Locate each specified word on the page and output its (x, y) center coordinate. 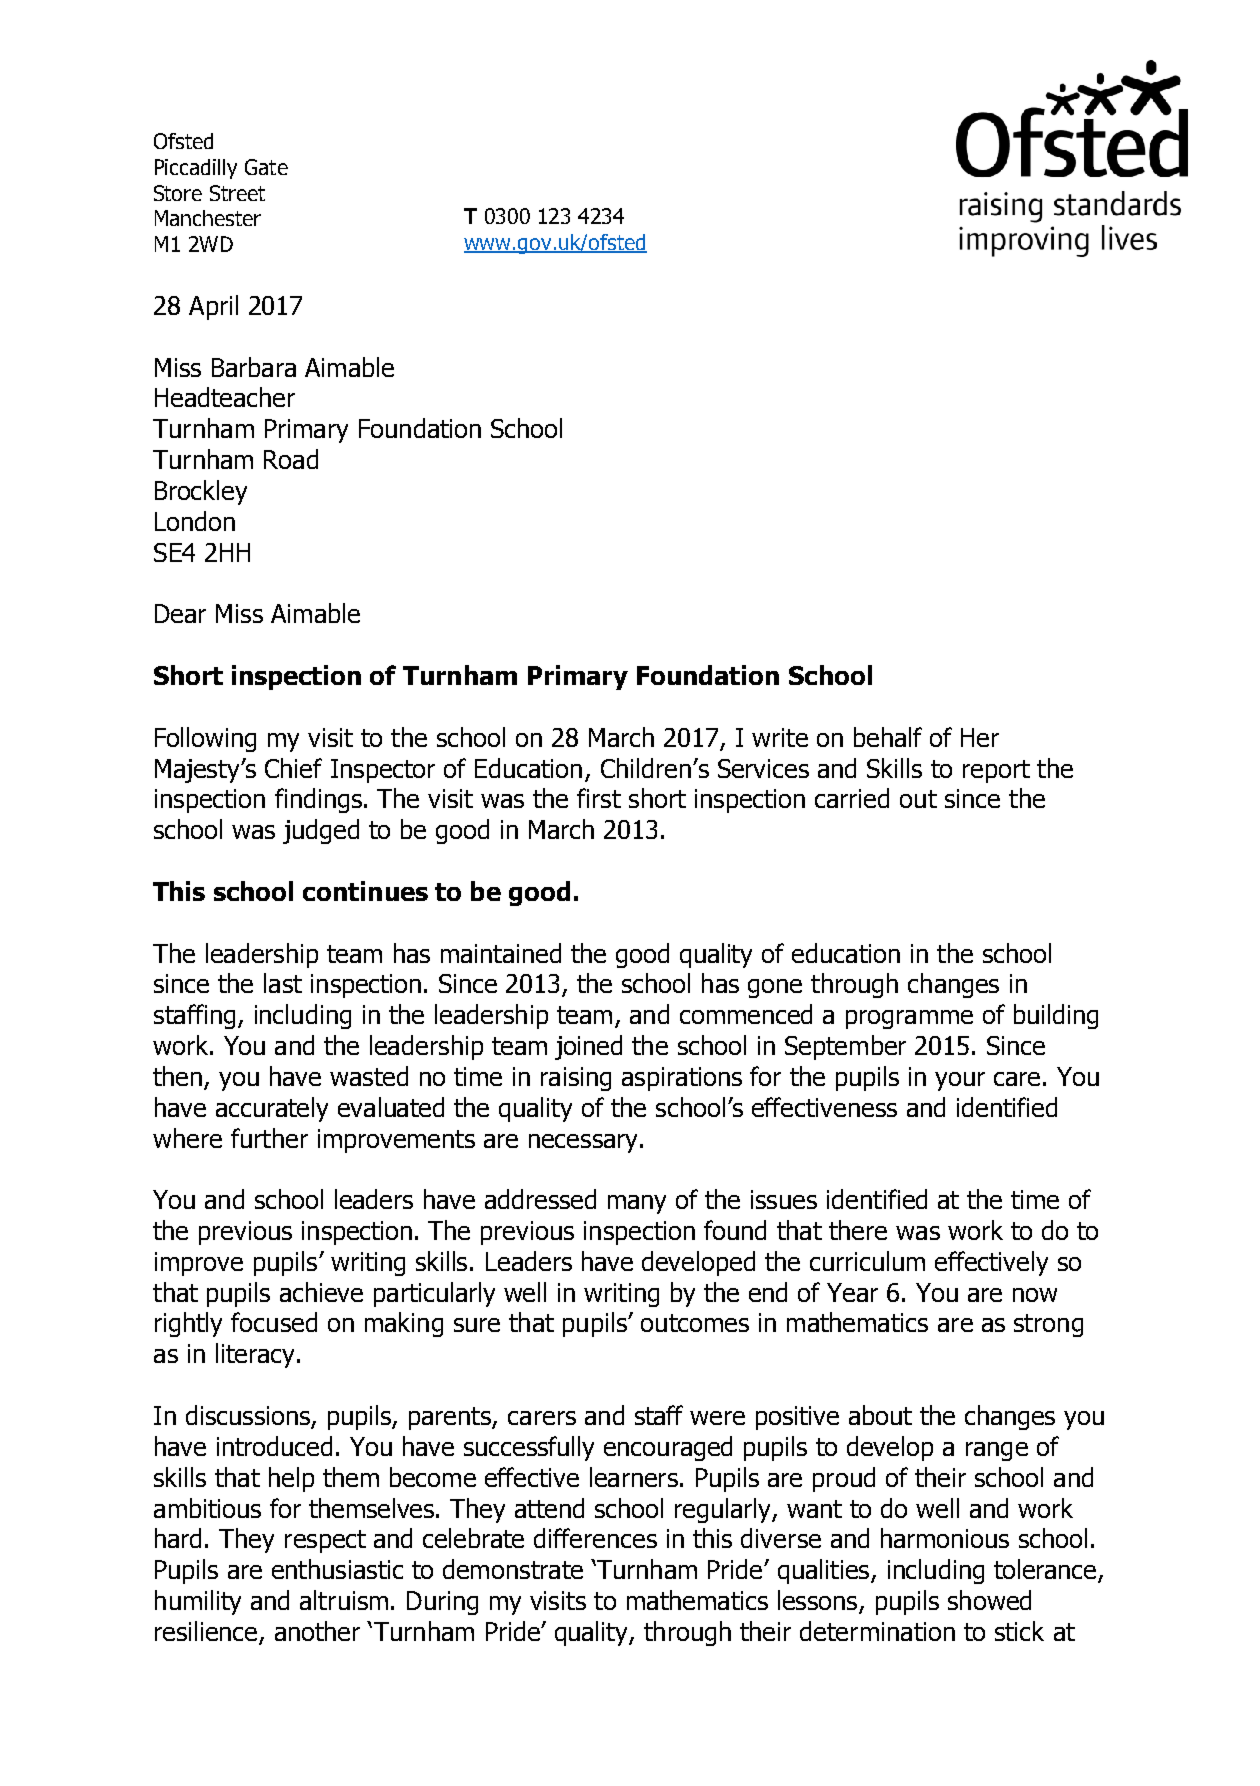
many (637, 1204)
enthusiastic (337, 1569)
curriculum (867, 1261)
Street (237, 193)
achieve (321, 1292)
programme (909, 1019)
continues (365, 891)
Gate (266, 167)
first (599, 798)
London (195, 521)
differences (595, 1538)
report (996, 771)
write (780, 737)
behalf (888, 737)
